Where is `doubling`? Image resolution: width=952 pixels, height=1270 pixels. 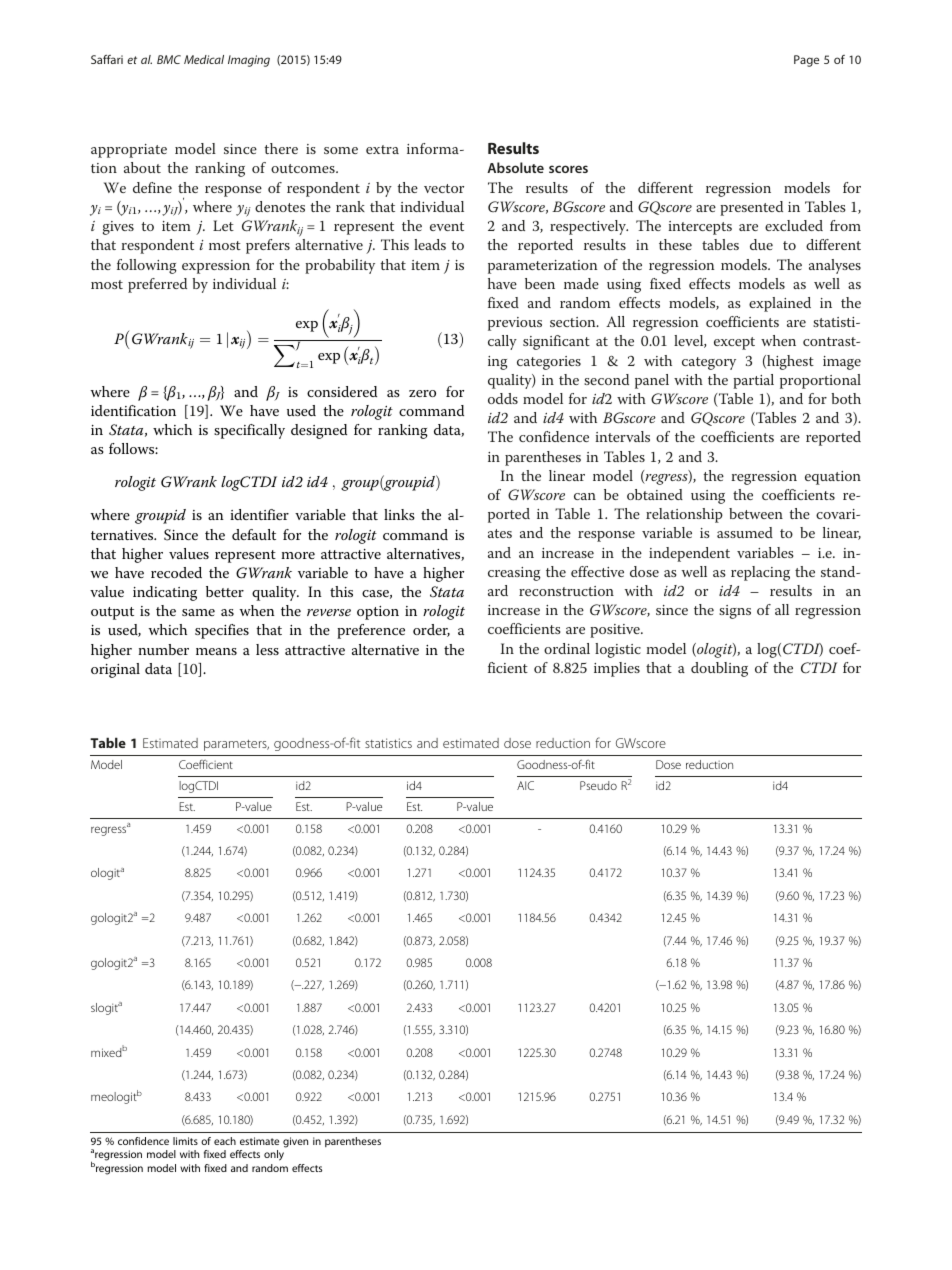
doubling is located at coordinates (719, 669).
